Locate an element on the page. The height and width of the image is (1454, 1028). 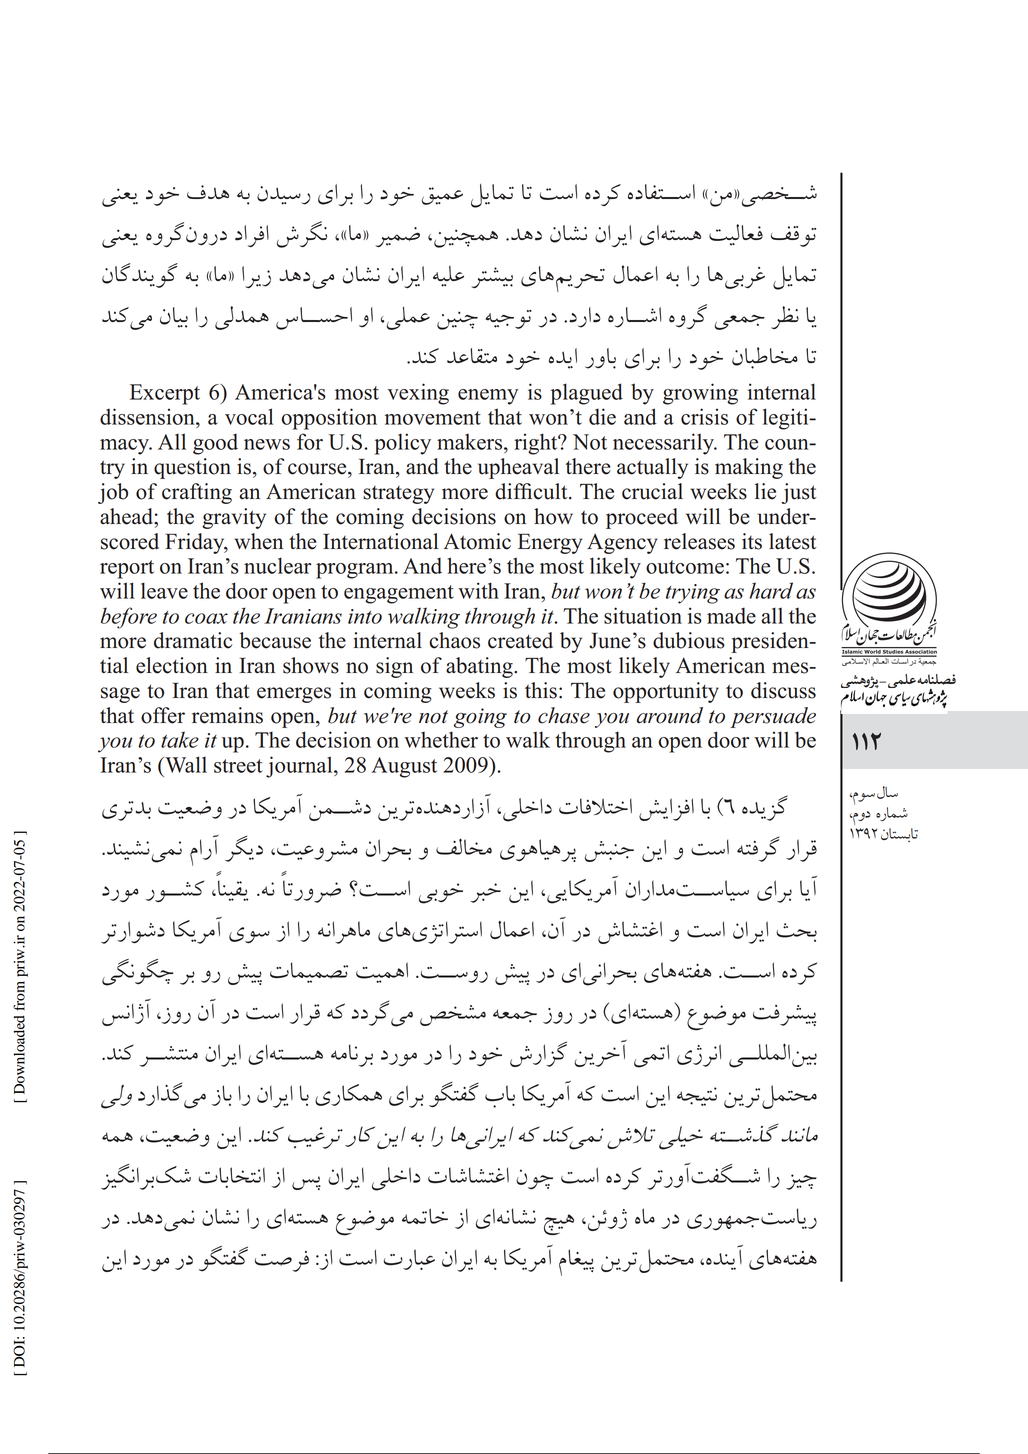
street is located at coordinates (238, 766).
